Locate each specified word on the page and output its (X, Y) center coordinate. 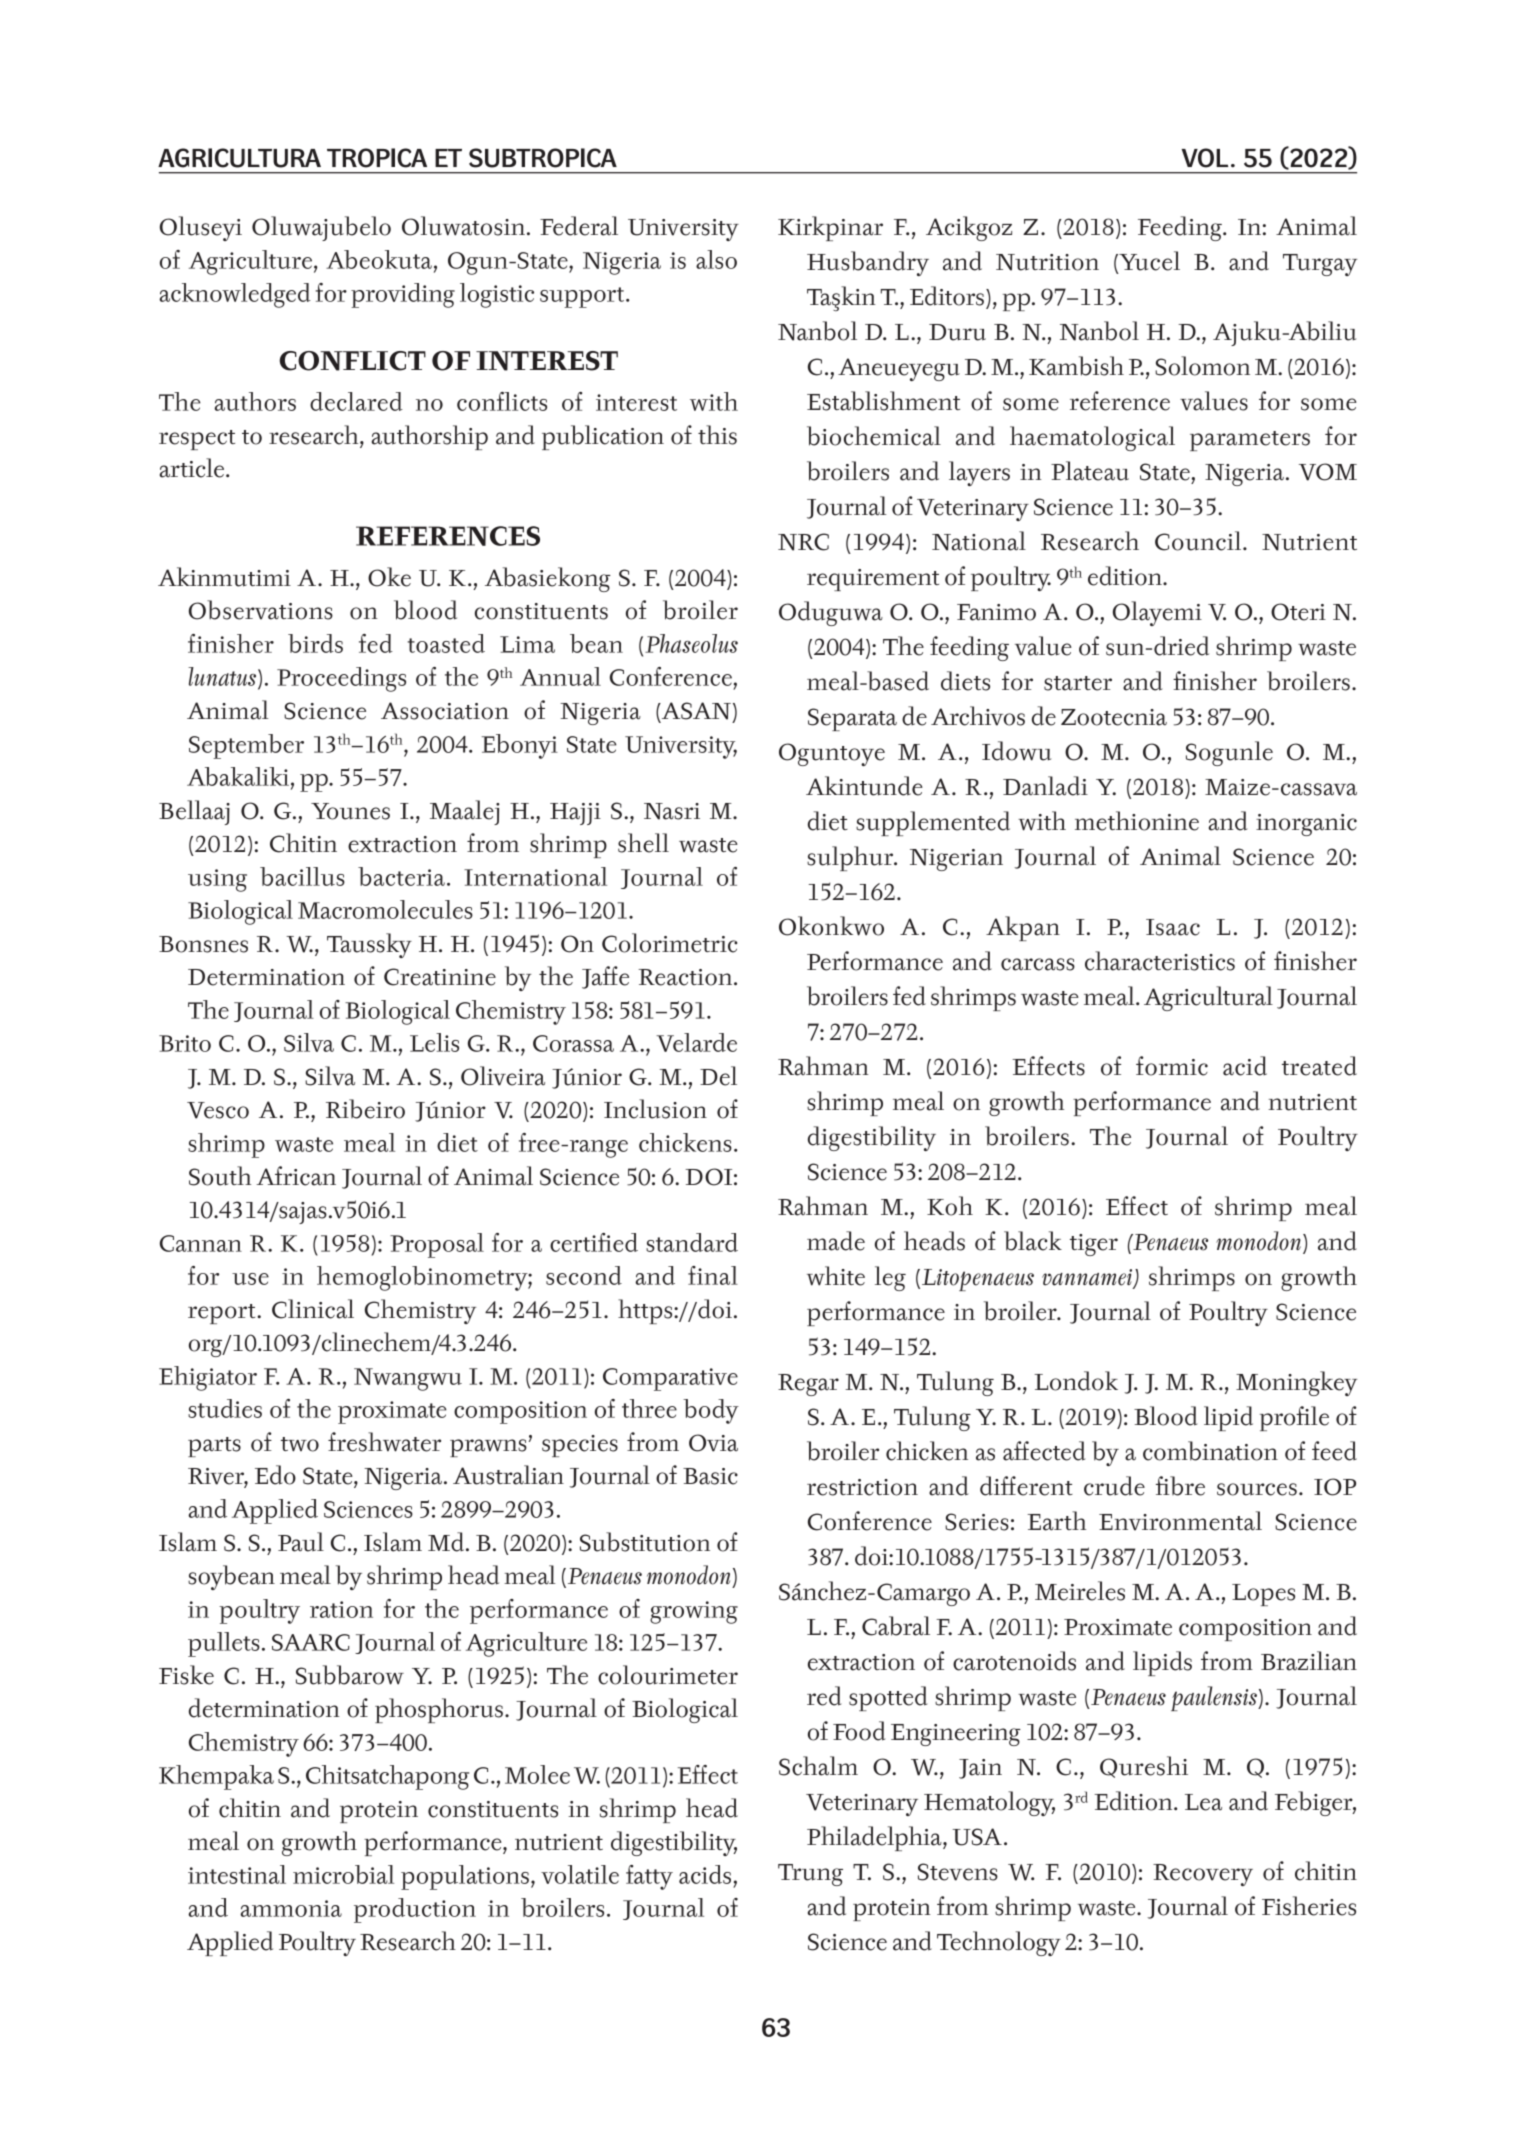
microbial (343, 1874)
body (711, 1411)
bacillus (302, 876)
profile (1294, 1418)
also (716, 259)
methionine (1137, 821)
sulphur (851, 858)
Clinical (313, 1309)
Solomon (1202, 366)
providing (403, 295)
